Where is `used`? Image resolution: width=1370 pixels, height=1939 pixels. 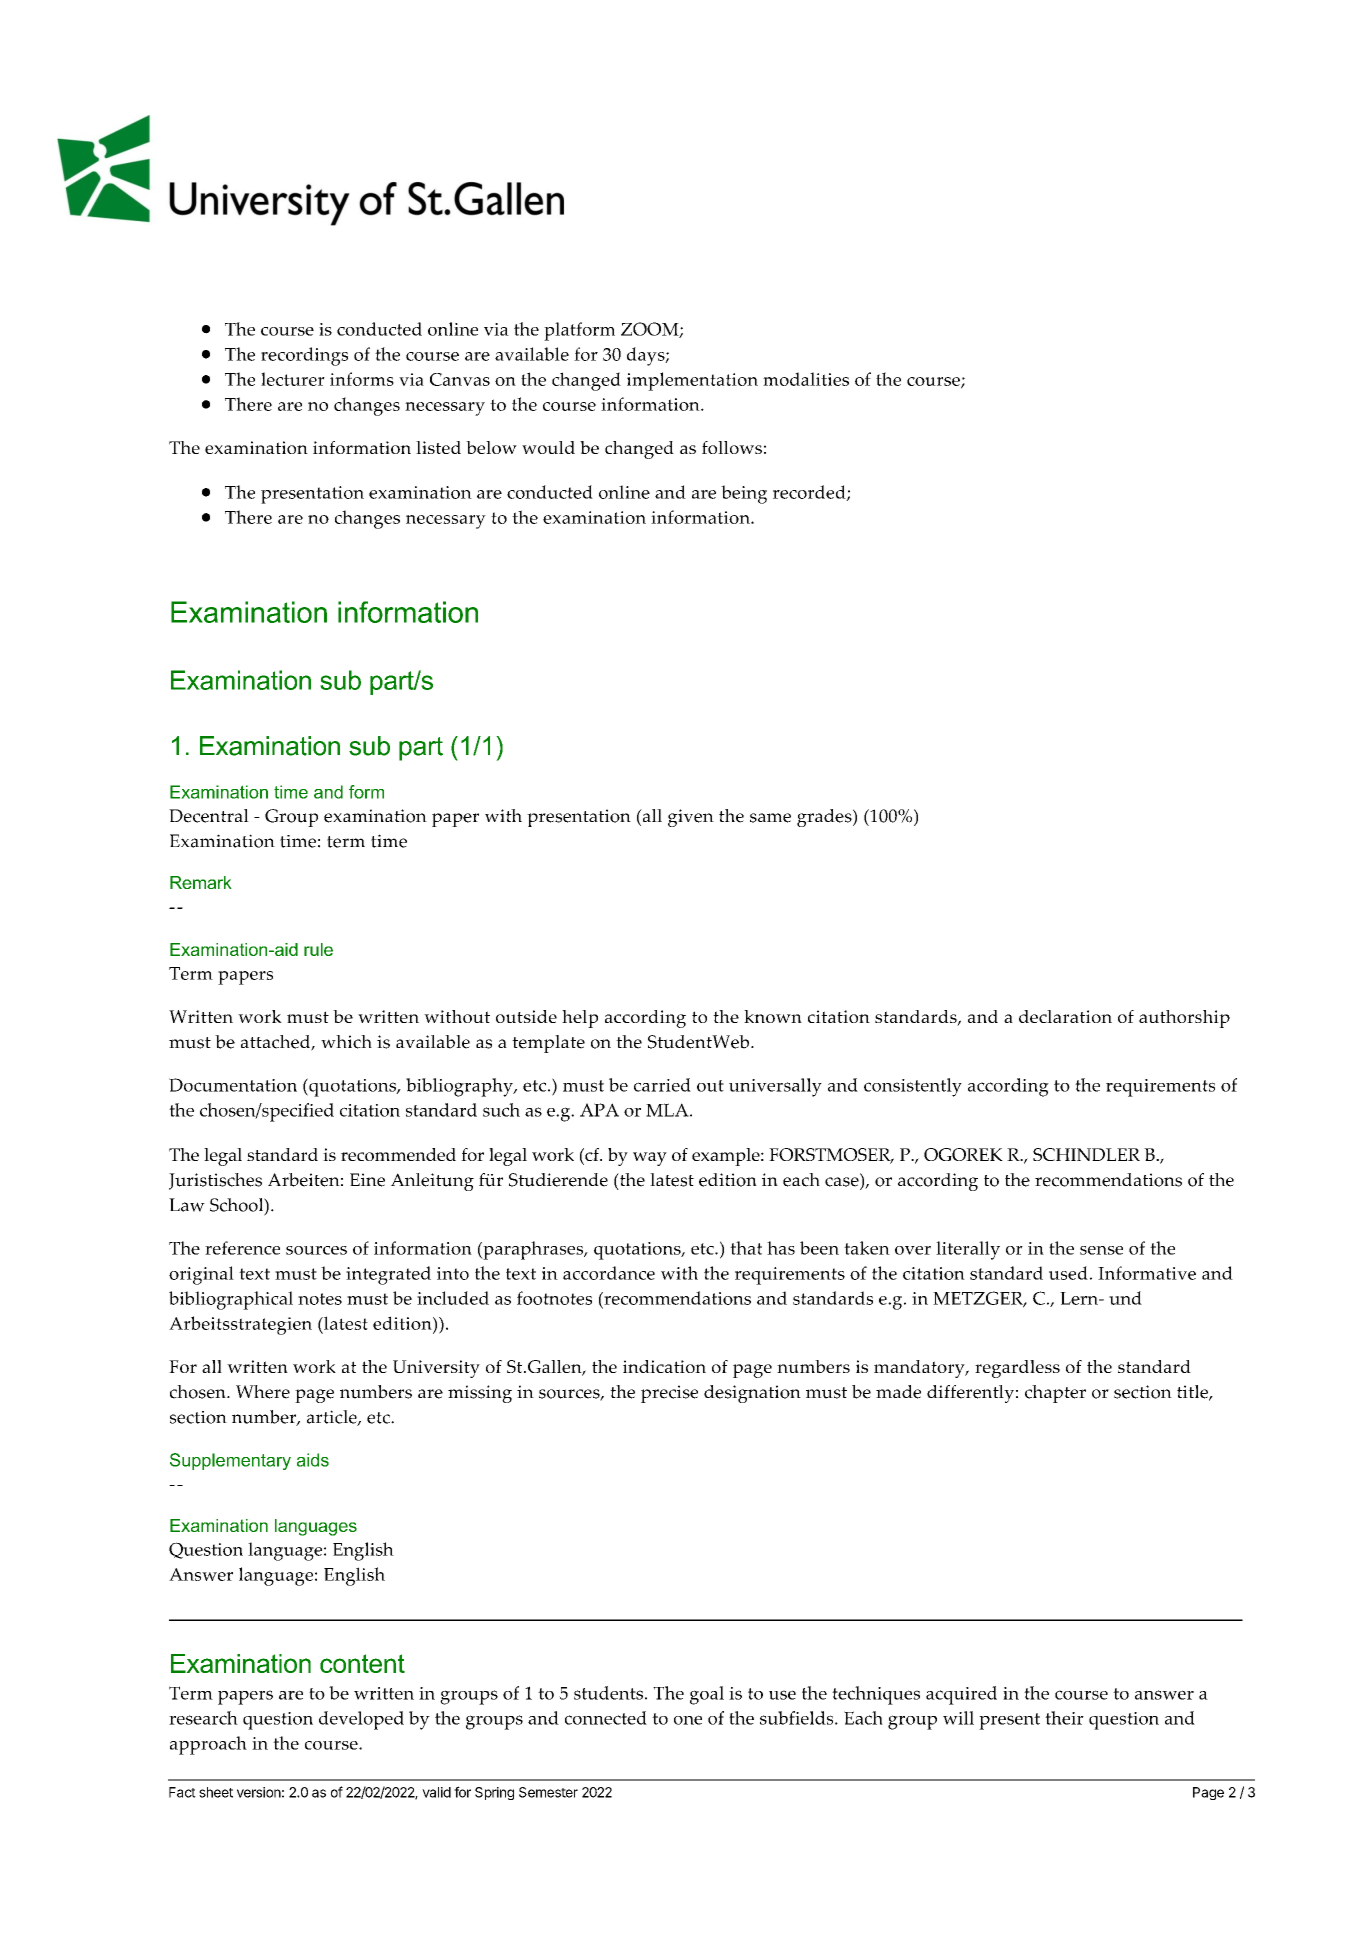
used is located at coordinates (1068, 1273).
